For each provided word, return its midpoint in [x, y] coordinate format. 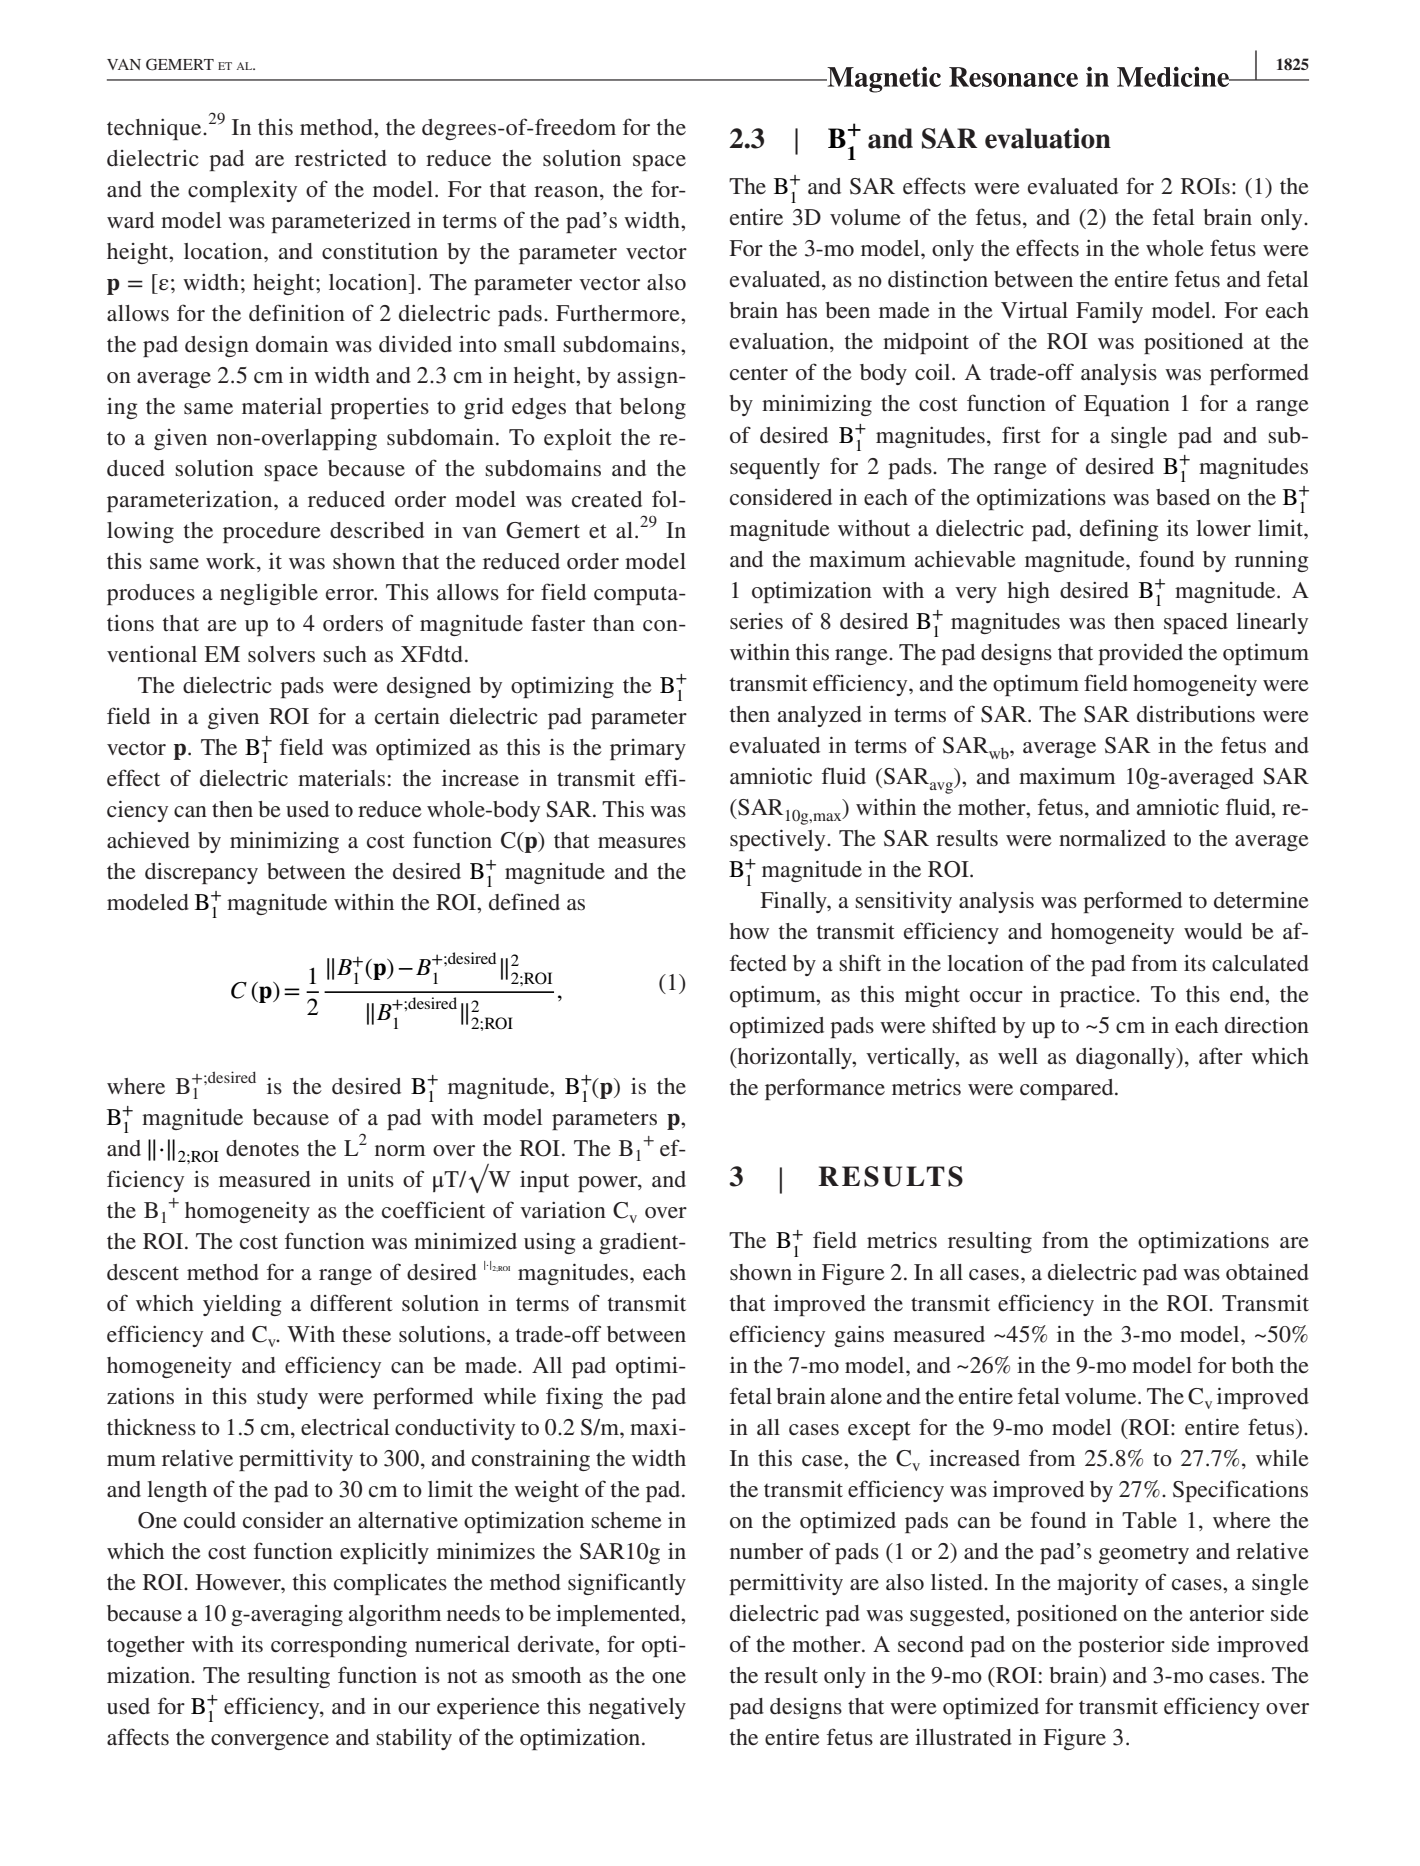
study [282, 1398]
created [607, 499]
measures [642, 843]
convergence [270, 1742]
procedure [272, 532]
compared [1068, 1089]
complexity [242, 191]
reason [567, 192]
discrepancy [201, 873]
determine [1261, 900]
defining [1119, 530]
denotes [262, 1148]
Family [1109, 312]
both [1252, 1365]
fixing [574, 1398]
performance [825, 1089]
